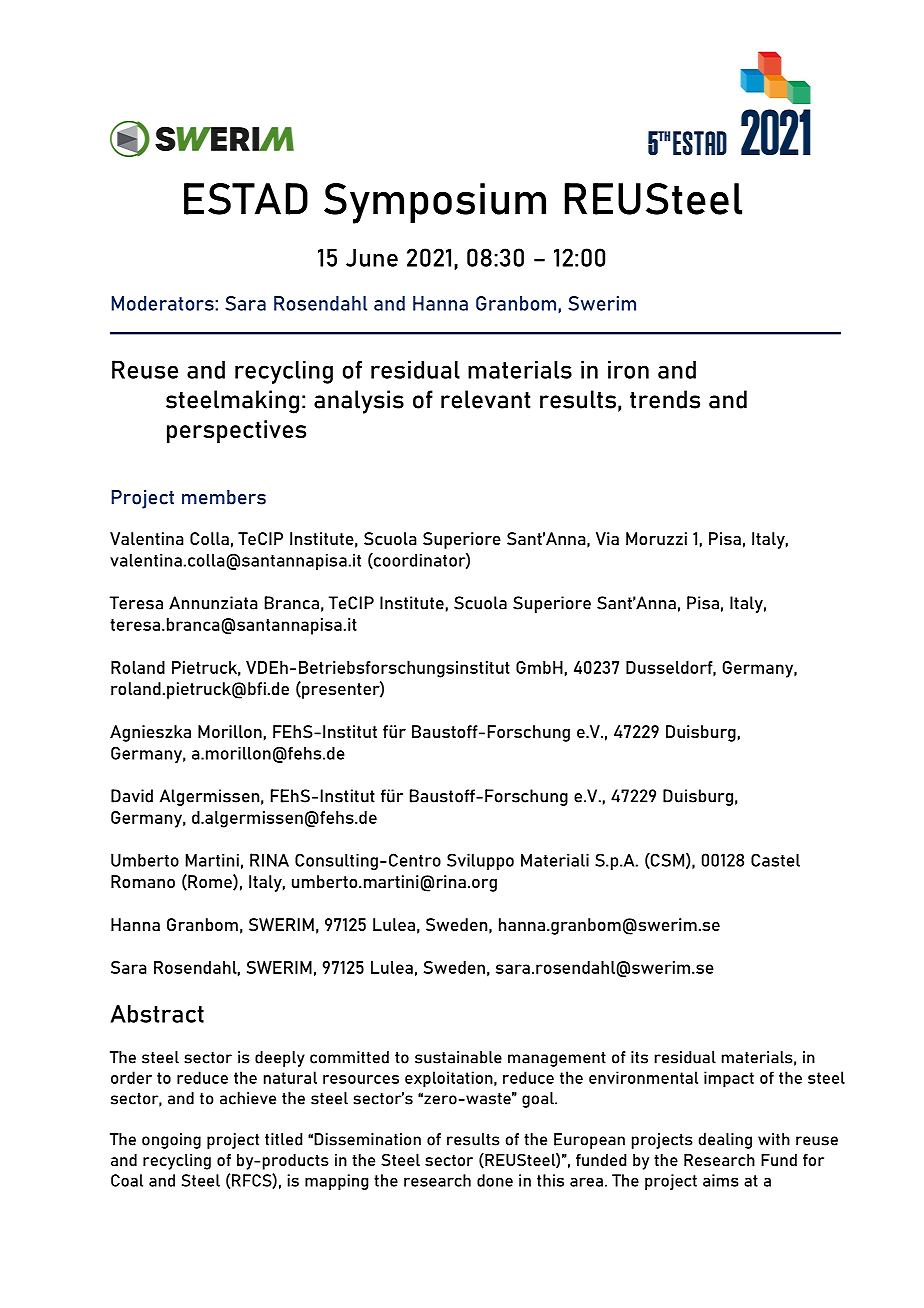 The width and height of the document is (924, 1308). What do you see at coordinates (171, 1141) in the document?
I see `ongoing` at bounding box center [171, 1141].
